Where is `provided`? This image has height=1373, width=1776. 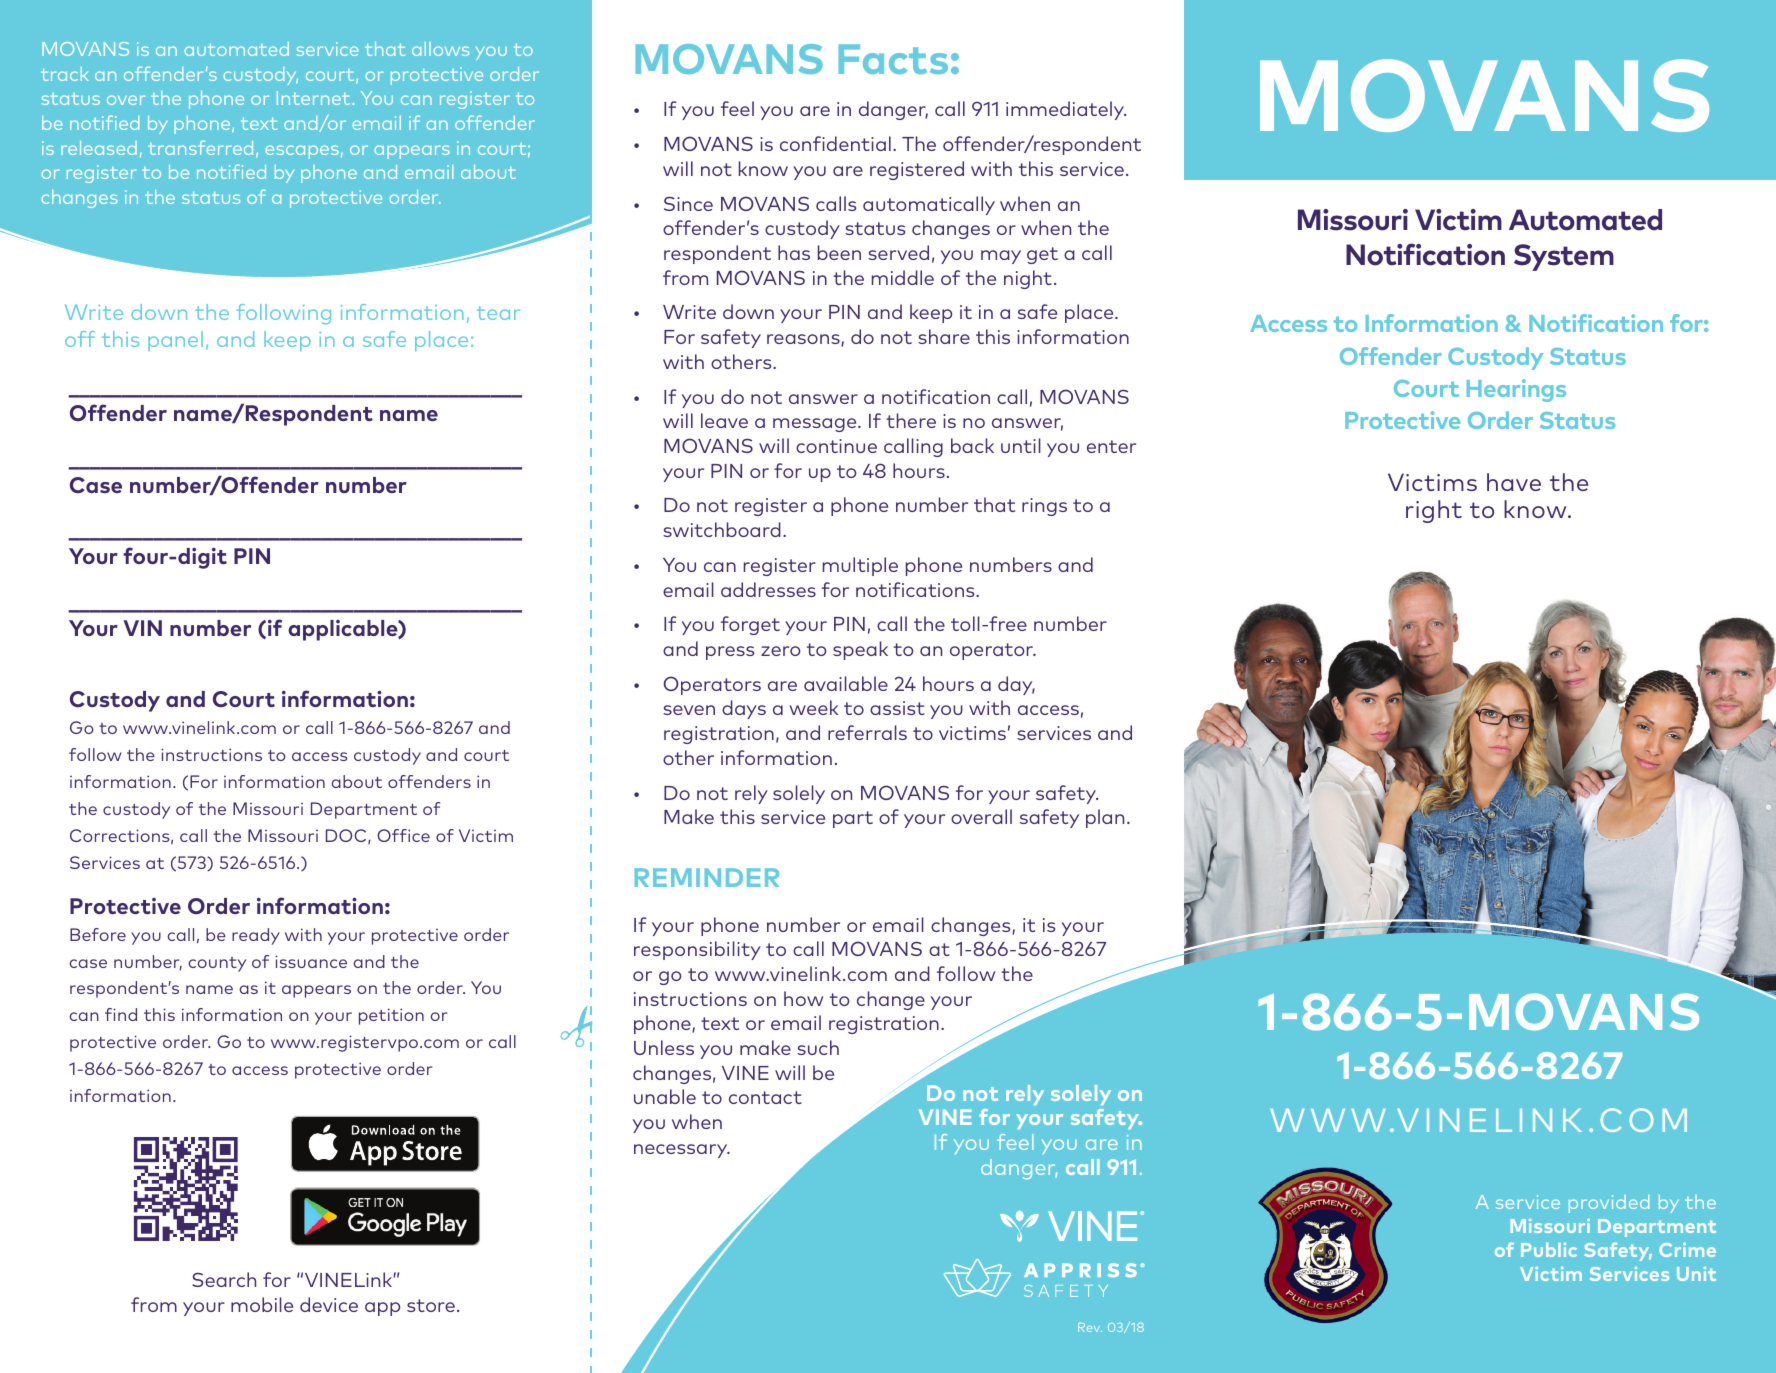
provided is located at coordinates (1609, 1204).
